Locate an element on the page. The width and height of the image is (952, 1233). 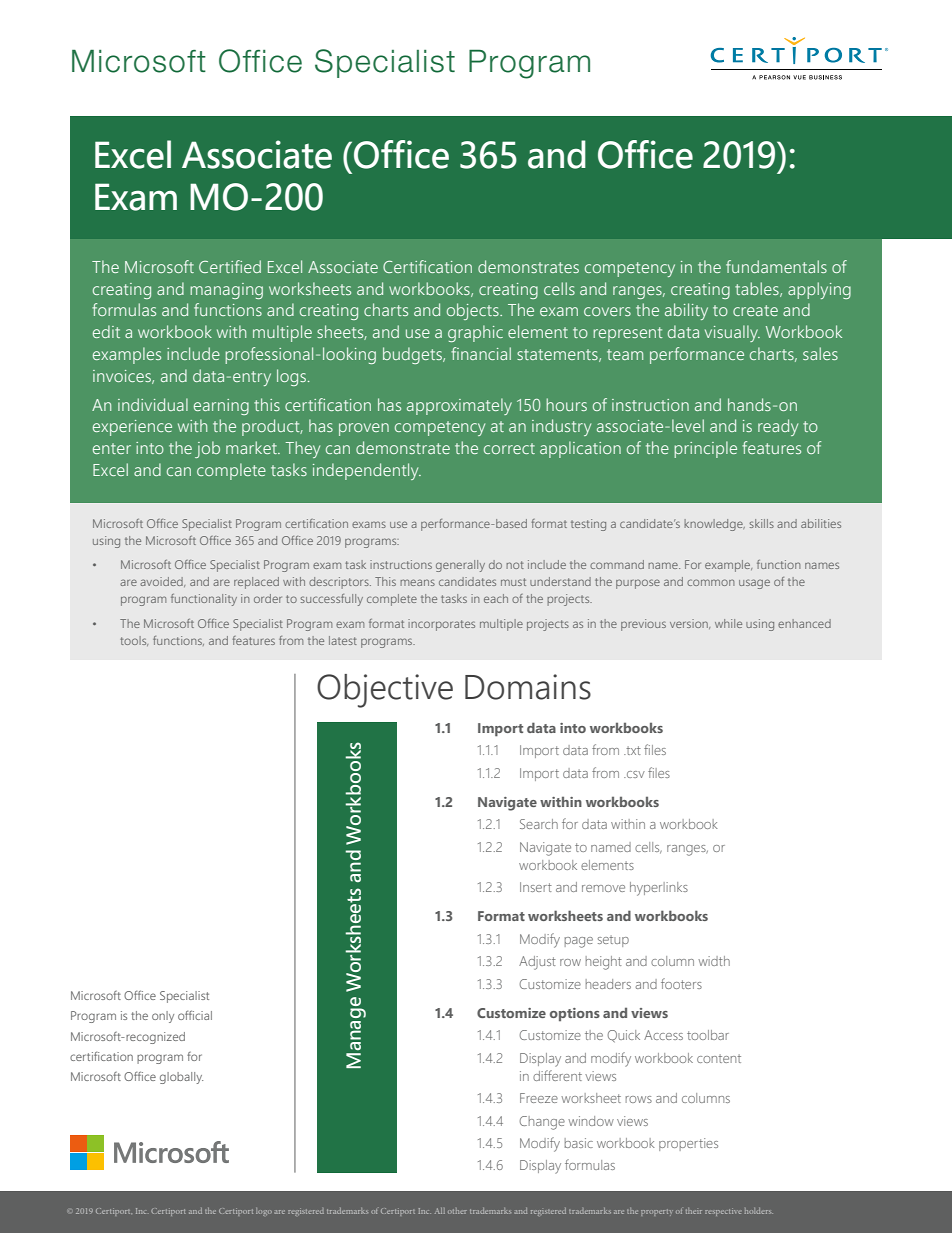
tables is located at coordinates (758, 289).
